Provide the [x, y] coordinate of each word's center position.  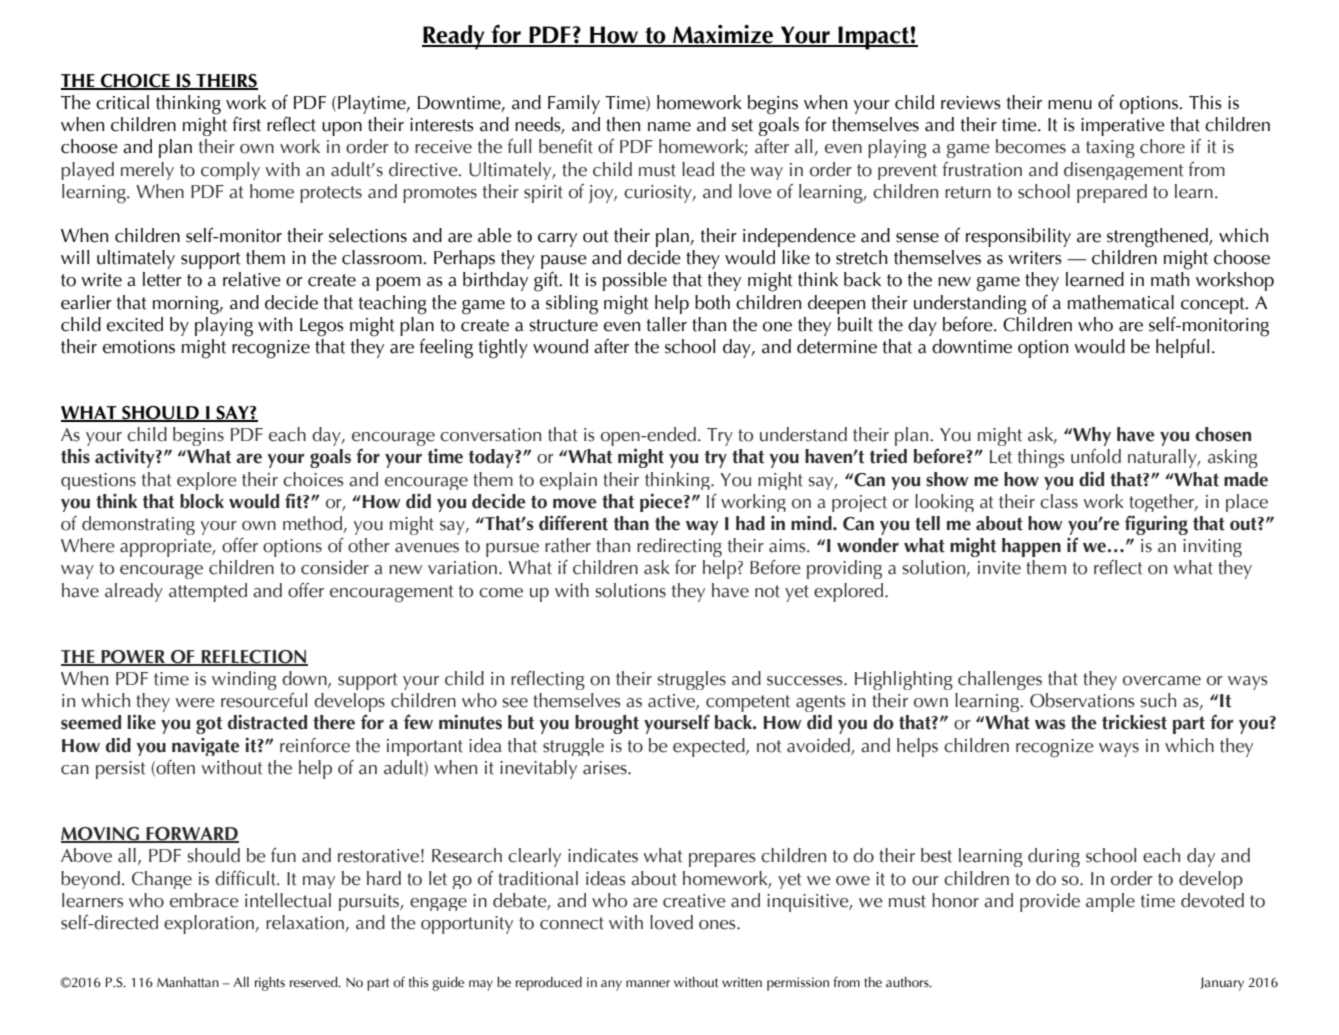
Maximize [723, 35]
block [202, 501]
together [1163, 503]
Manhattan [188, 982]
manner [648, 984]
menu [1070, 105]
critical [122, 102]
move [574, 503]
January [1222, 984]
